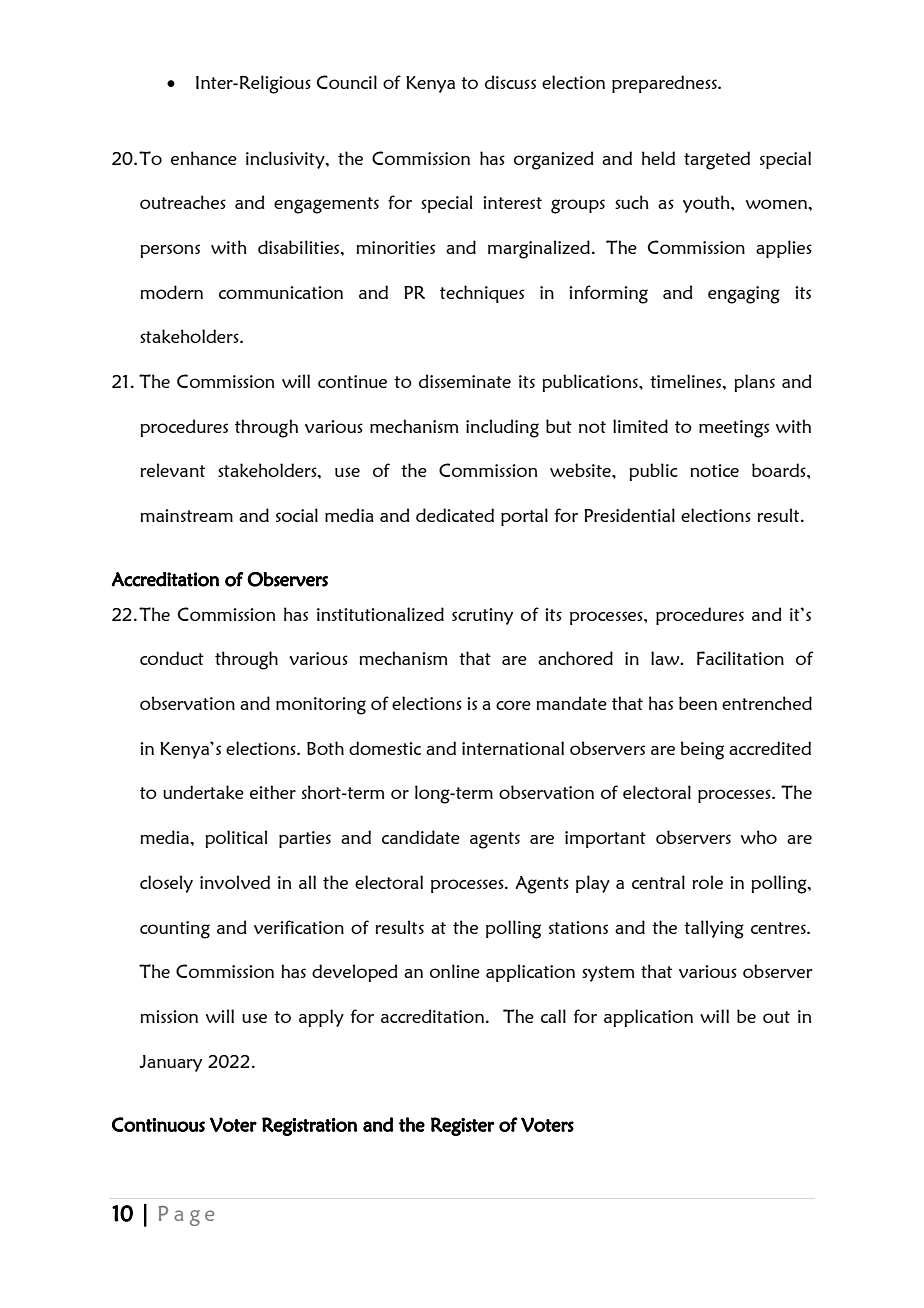 This screenshot has height=1308, width=924. What do you see at coordinates (740, 658) in the screenshot?
I see `Facilitation` at bounding box center [740, 658].
